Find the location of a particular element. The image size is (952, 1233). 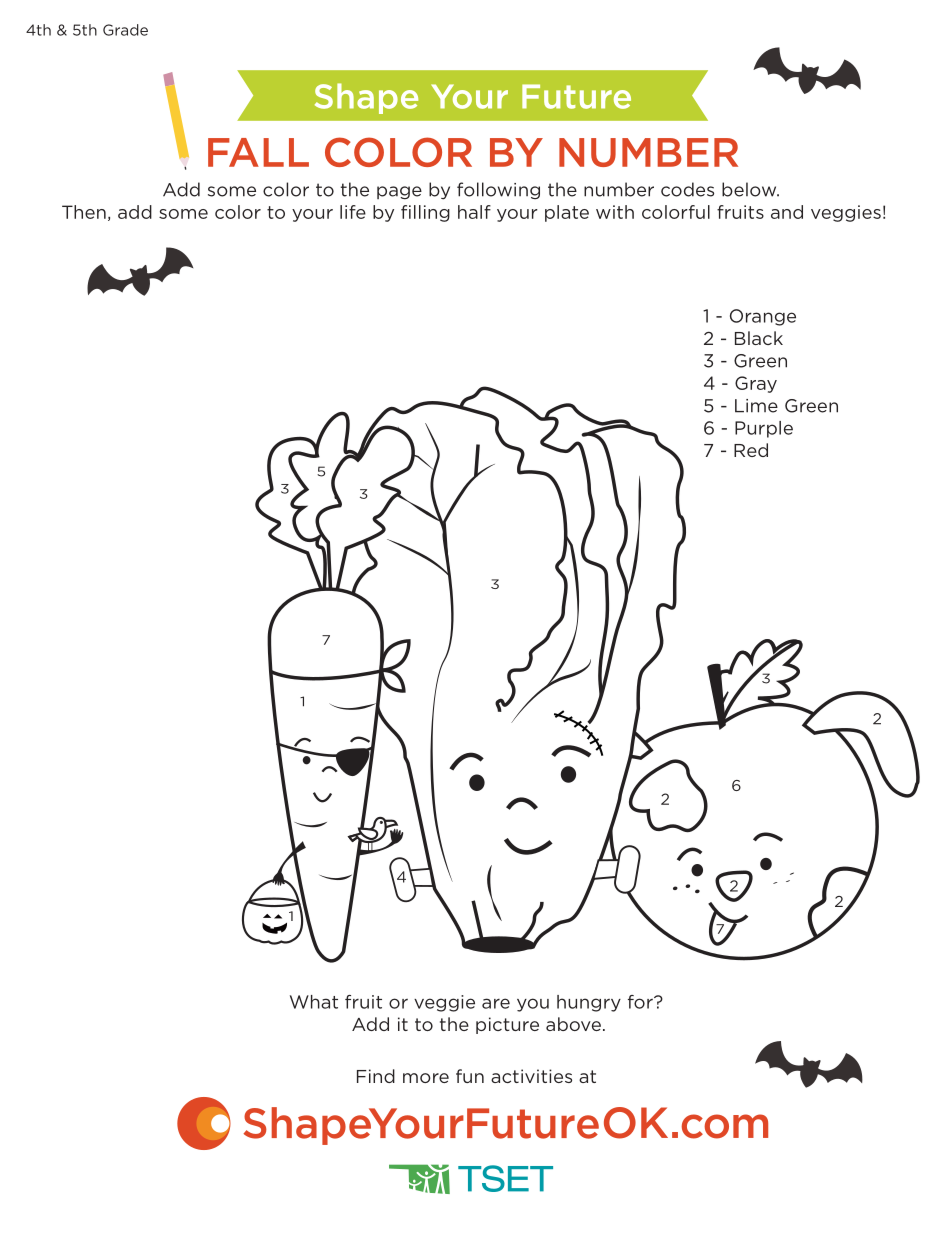

Red is located at coordinates (751, 450).
